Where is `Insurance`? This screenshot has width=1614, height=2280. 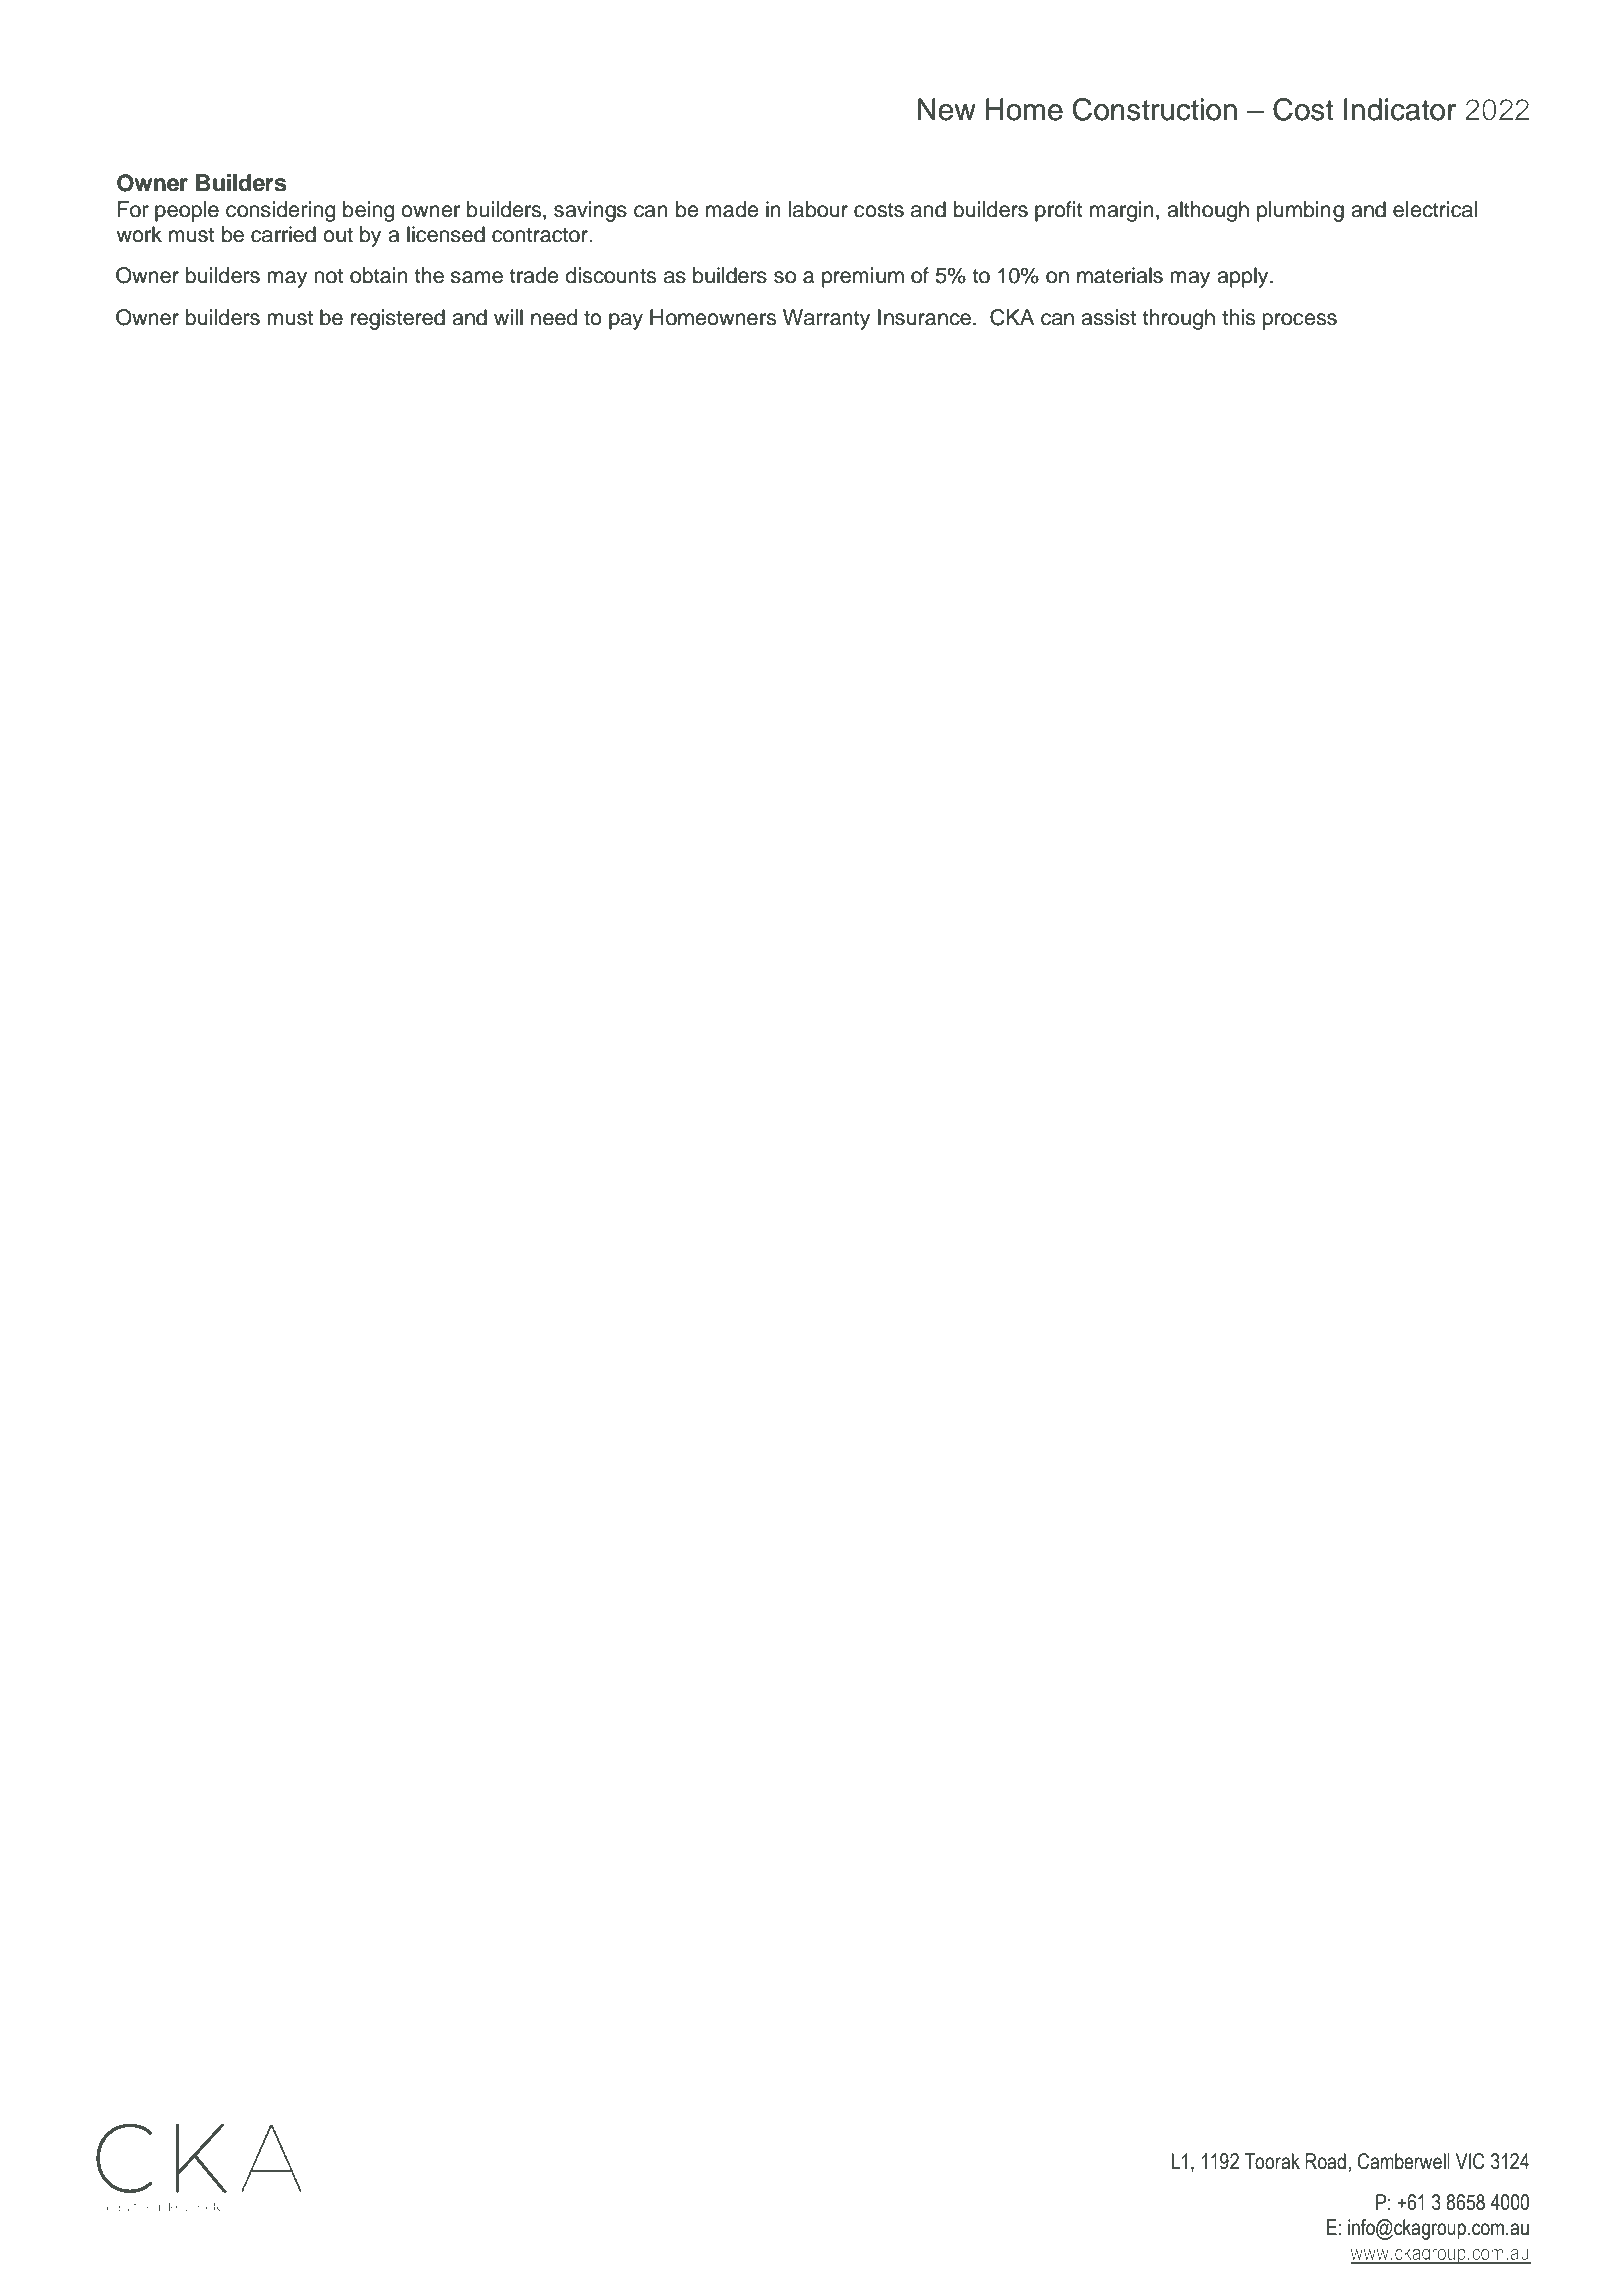 Insurance is located at coordinates (926, 317).
